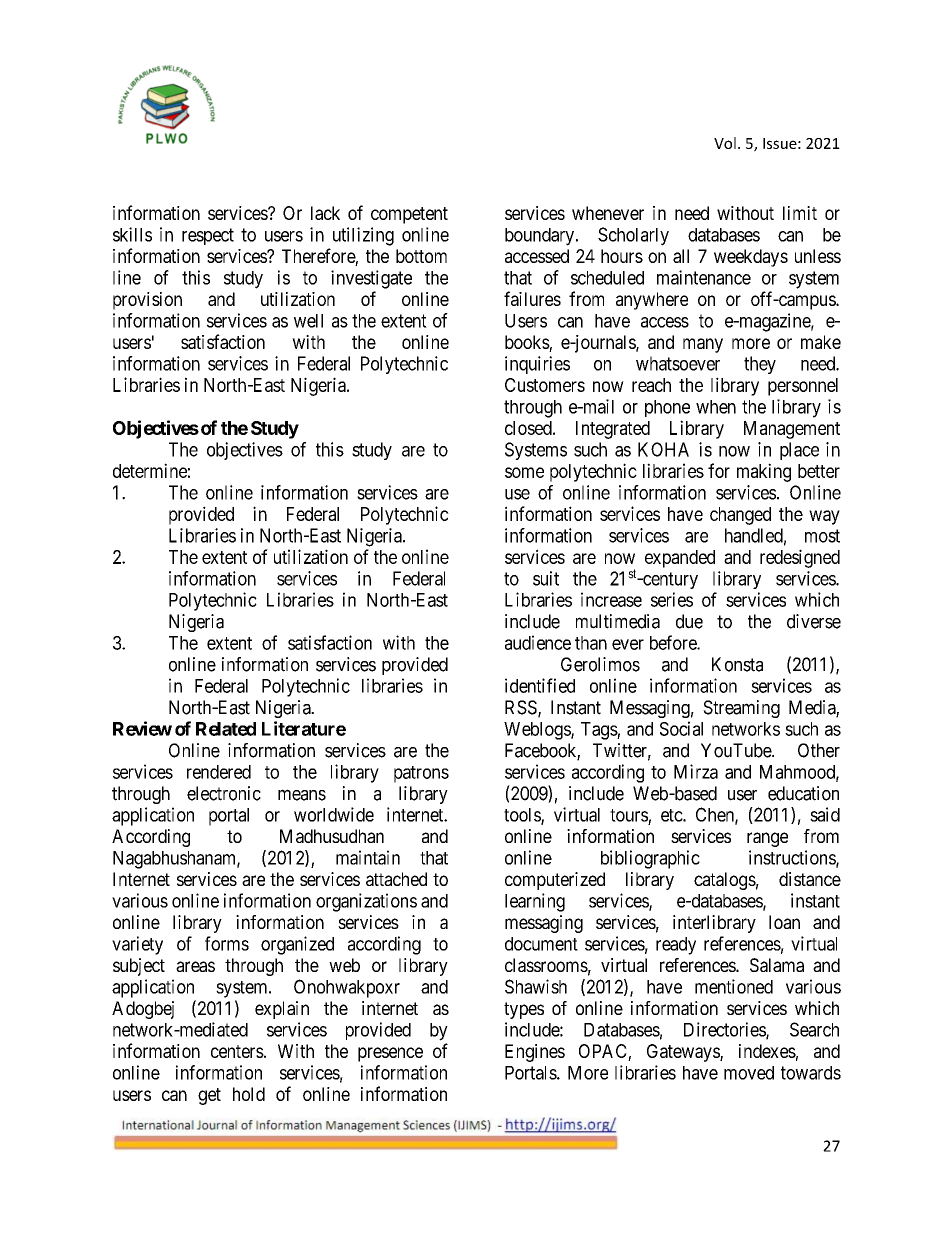 The height and width of the document is (1233, 952). What do you see at coordinates (689, 621) in the document?
I see `due` at bounding box center [689, 621].
